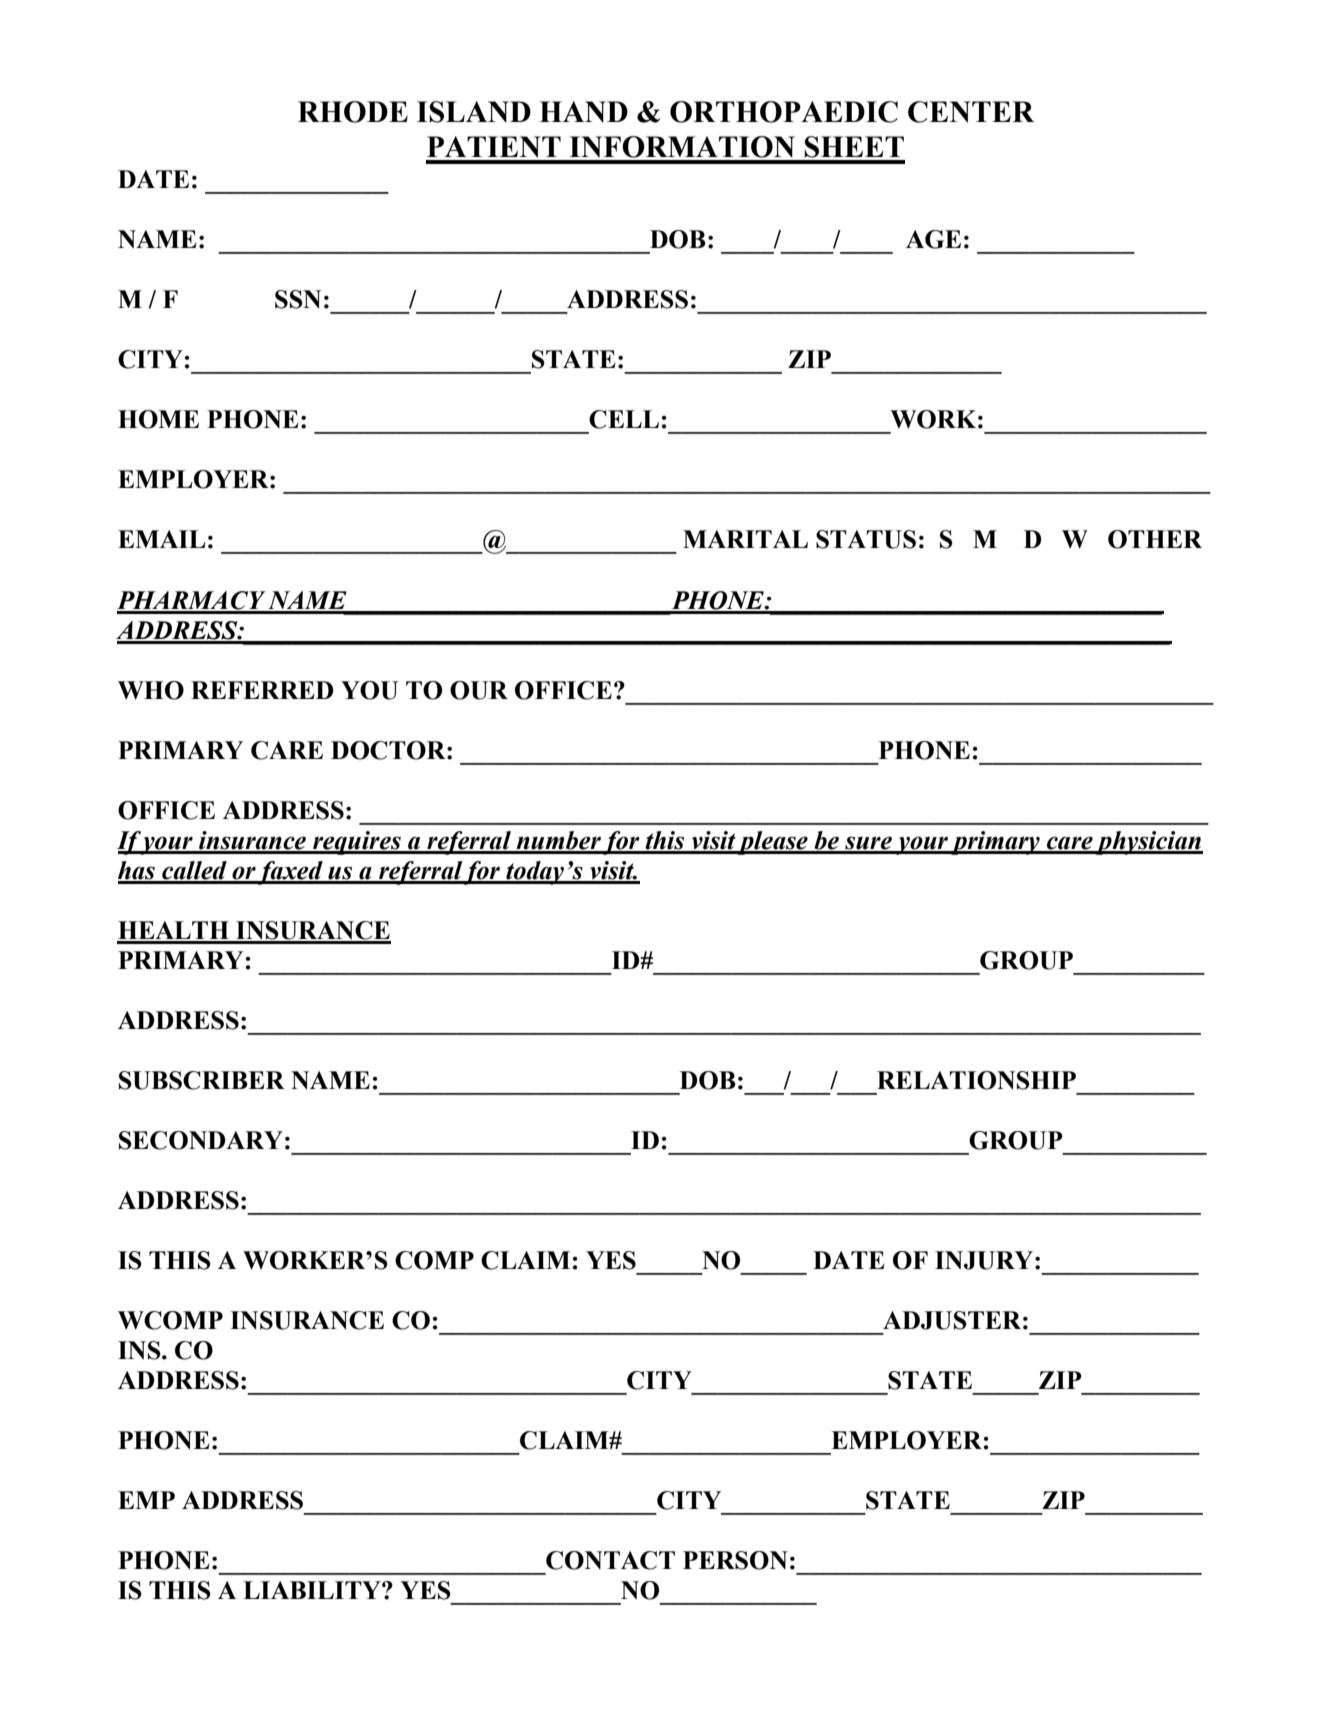 This document has width=1331, height=1723. Describe the element at coordinates (583, 112) in the document. I see `HAND` at that location.
